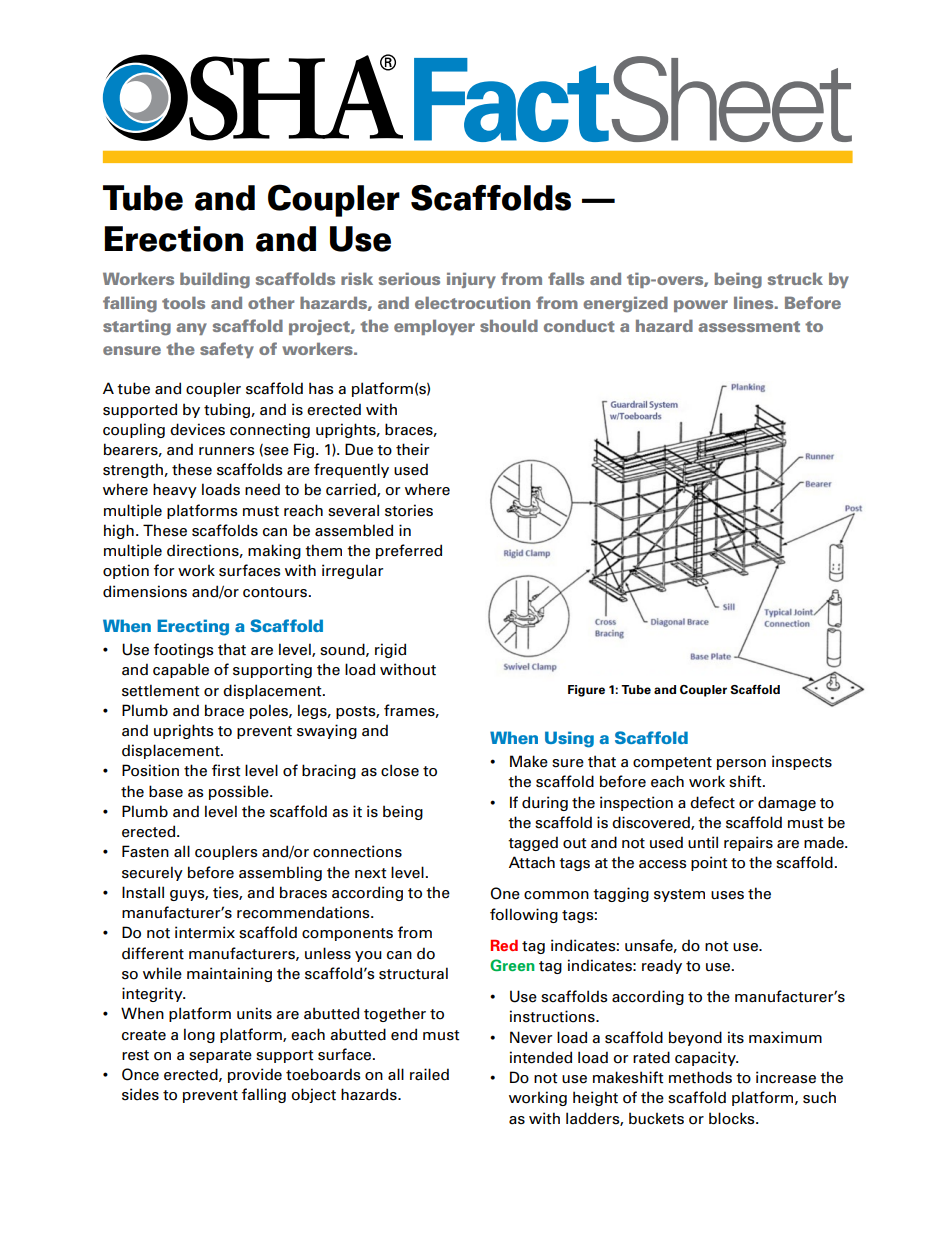  What do you see at coordinates (409, 551) in the document?
I see `preferred` at bounding box center [409, 551].
